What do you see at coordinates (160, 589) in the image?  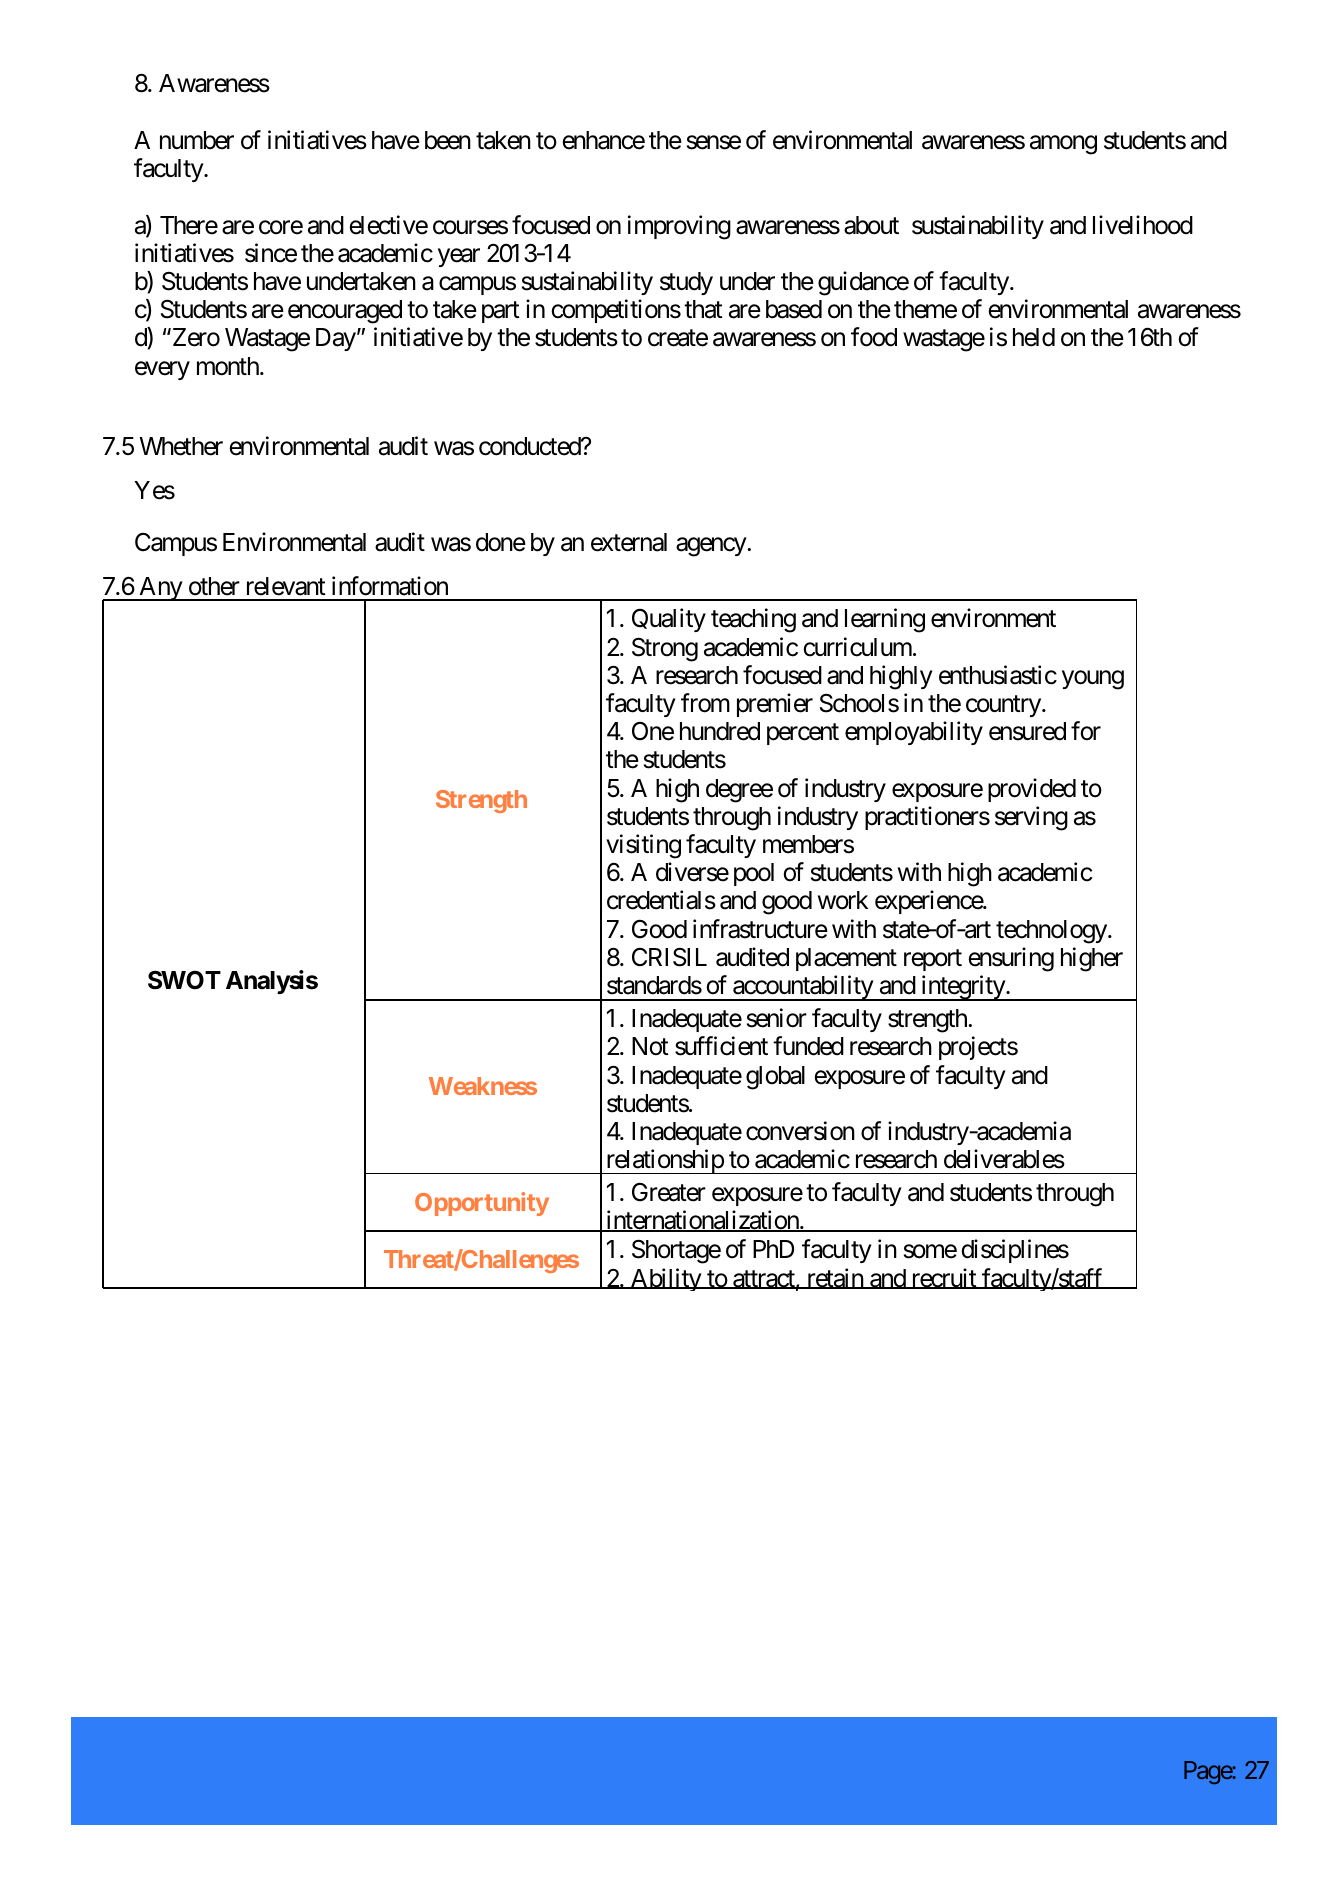 I see `Any` at bounding box center [160, 589].
